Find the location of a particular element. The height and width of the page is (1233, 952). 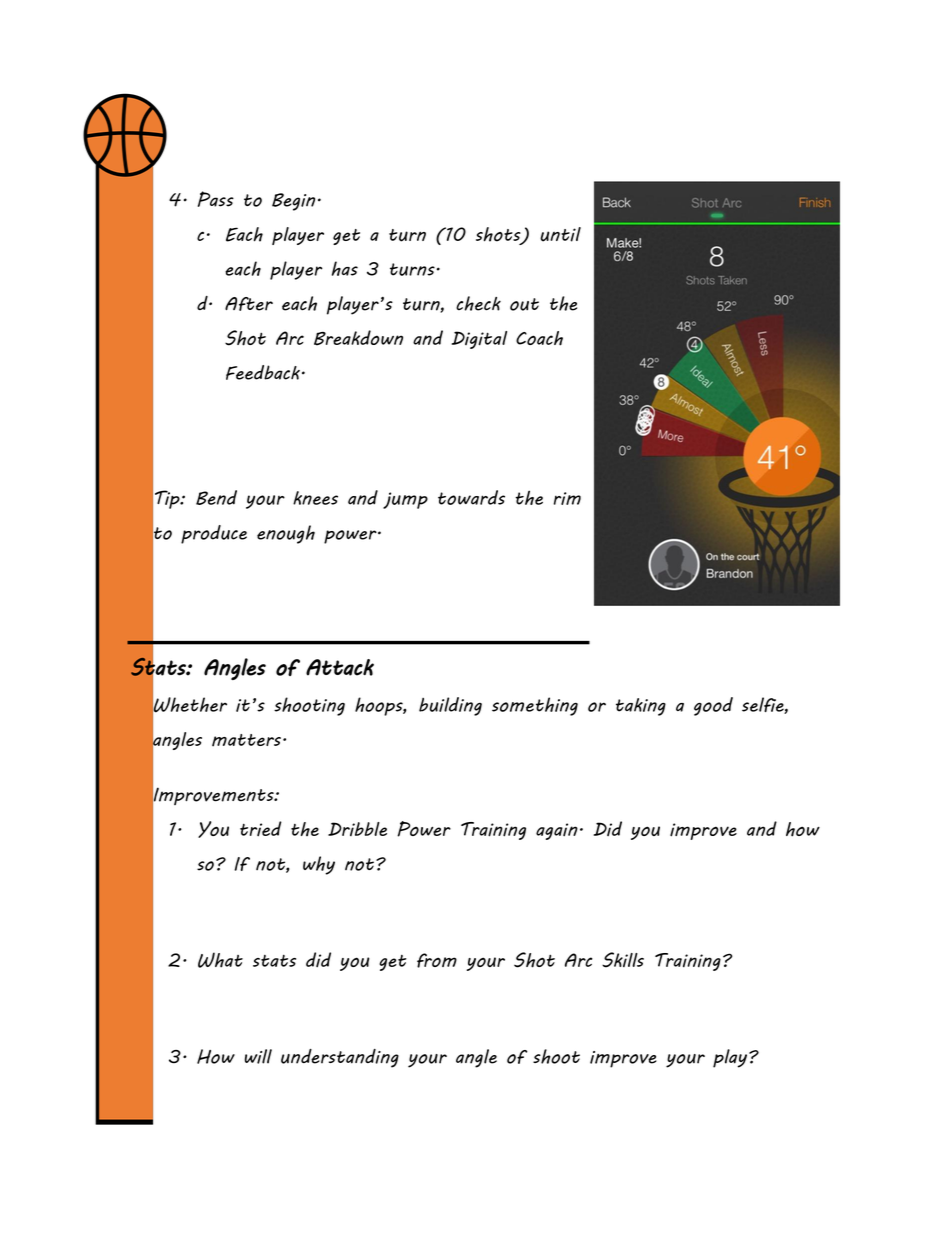

Begin is located at coordinates (293, 202).
